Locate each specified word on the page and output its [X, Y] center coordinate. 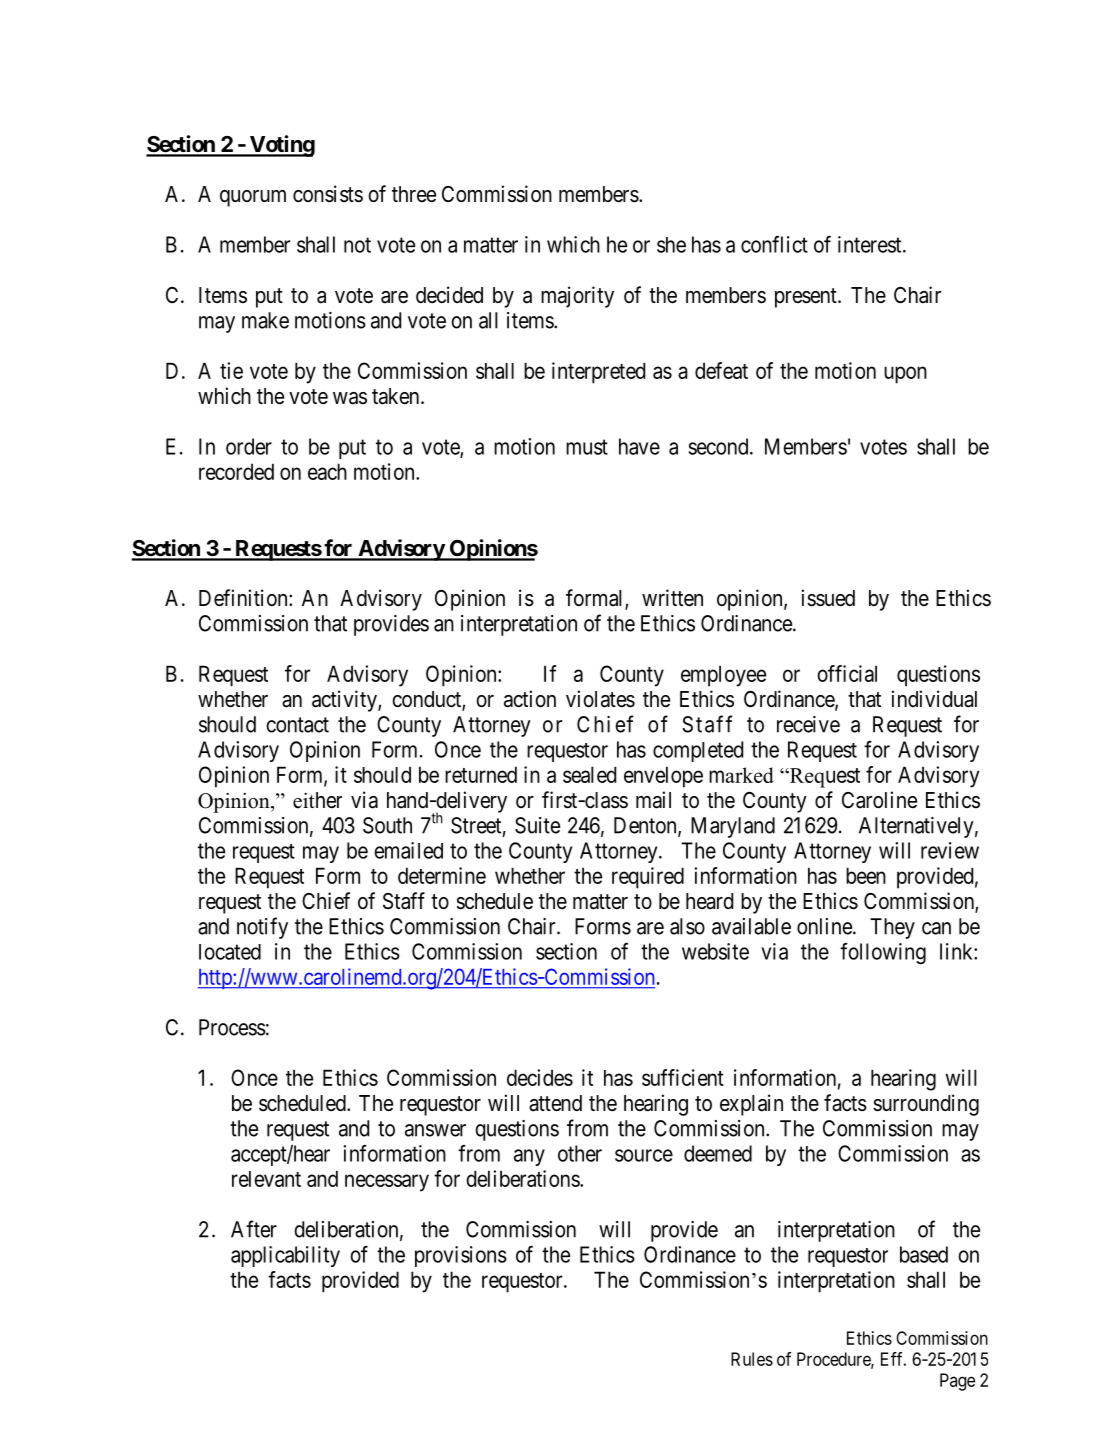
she [671, 245]
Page [957, 1382]
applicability [285, 1256]
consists [328, 194]
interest [871, 244]
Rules [752, 1359]
